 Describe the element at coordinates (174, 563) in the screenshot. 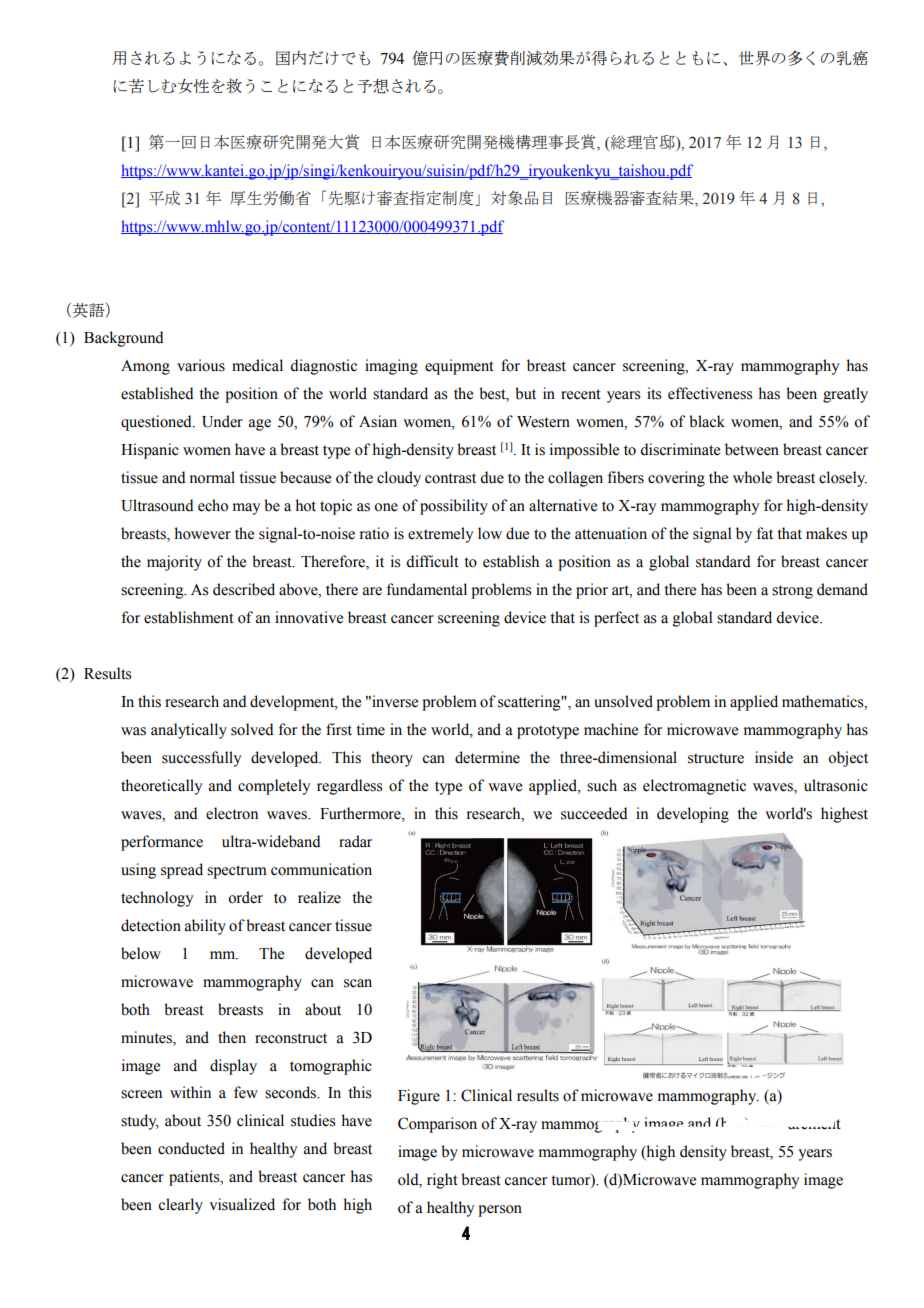

I see `majority` at that location.
